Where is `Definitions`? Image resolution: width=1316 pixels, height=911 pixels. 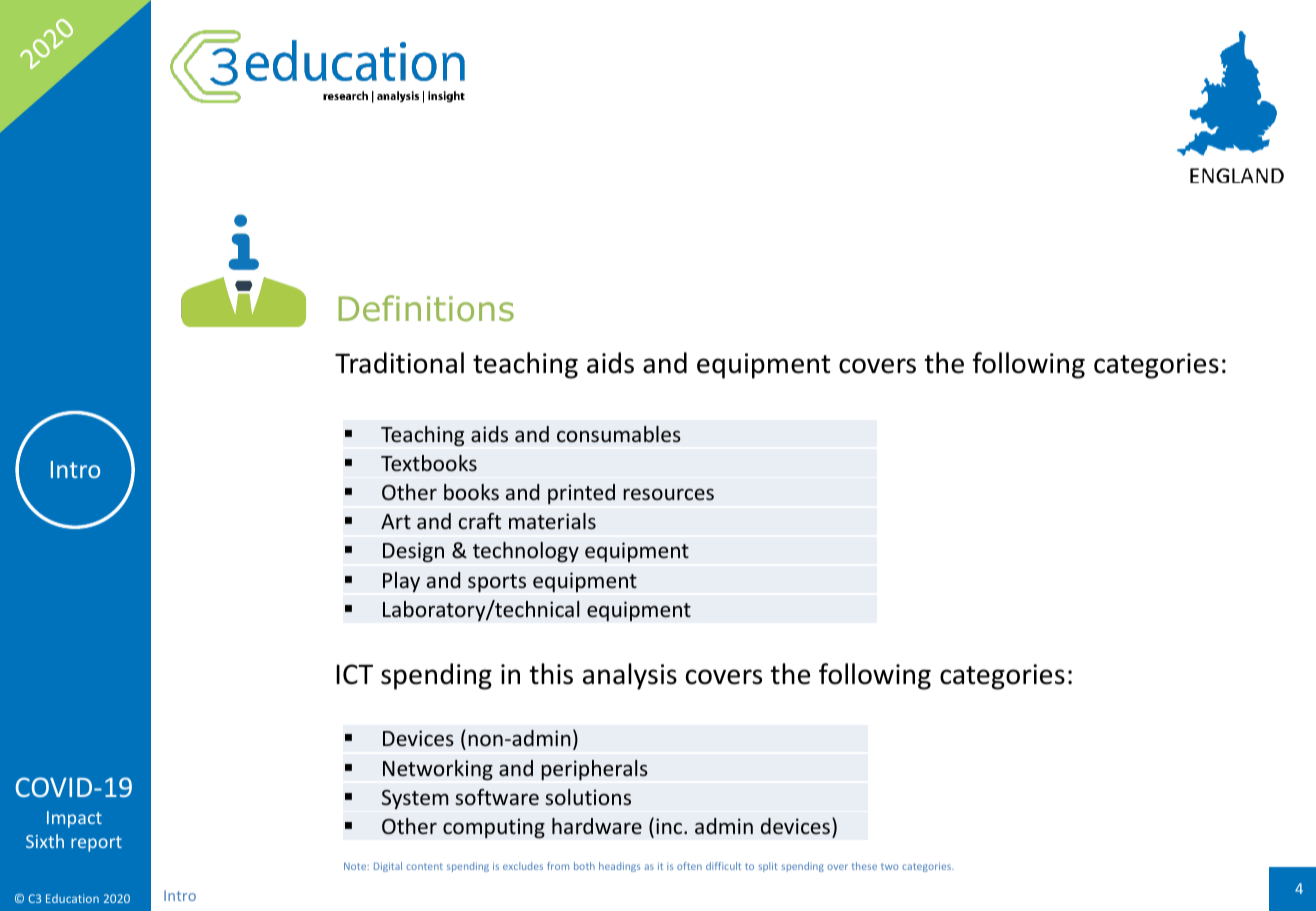
Definitions is located at coordinates (426, 308).
